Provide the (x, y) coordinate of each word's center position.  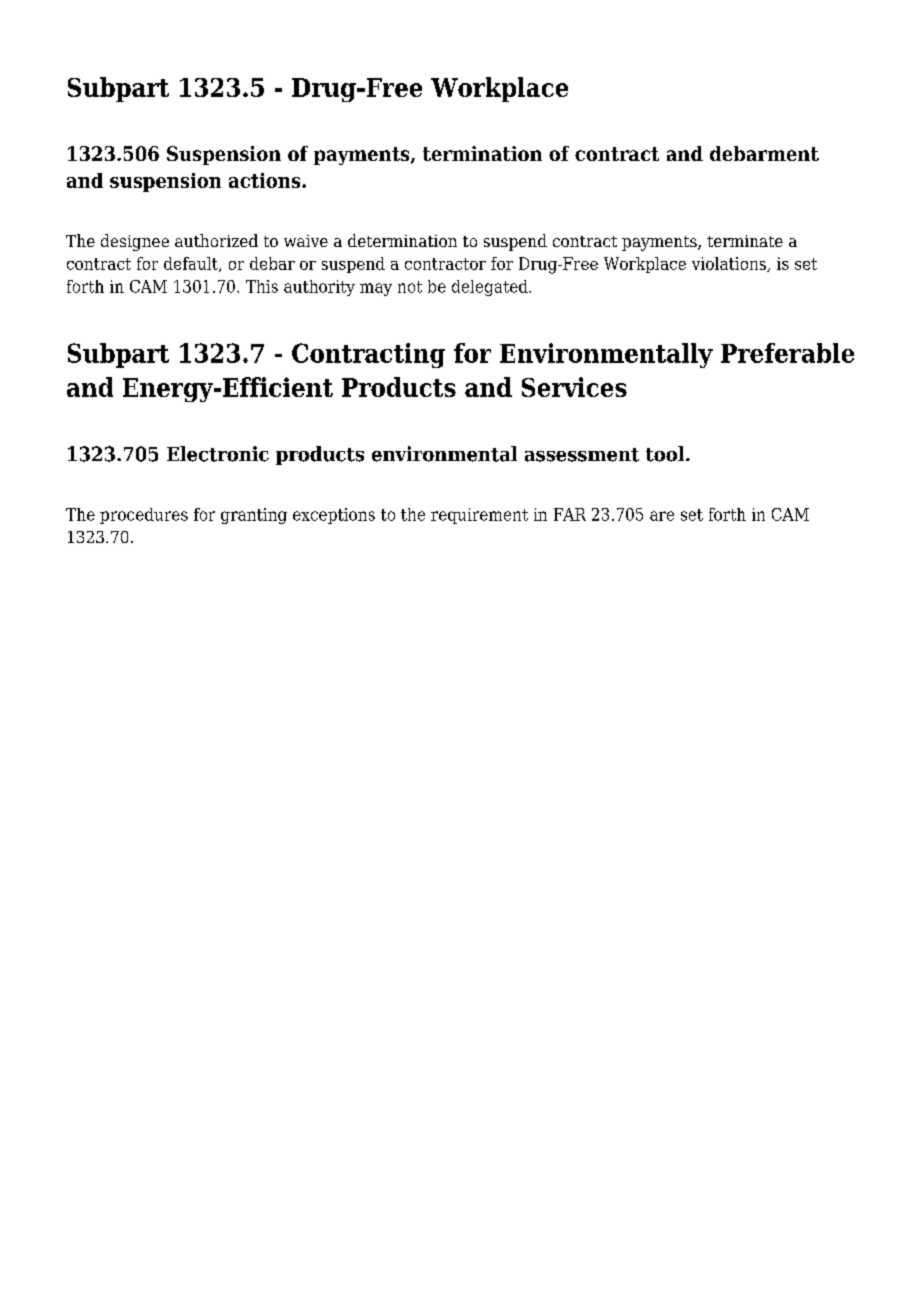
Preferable (787, 353)
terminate (745, 241)
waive (306, 241)
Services (574, 387)
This (262, 286)
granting (254, 516)
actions (266, 180)
